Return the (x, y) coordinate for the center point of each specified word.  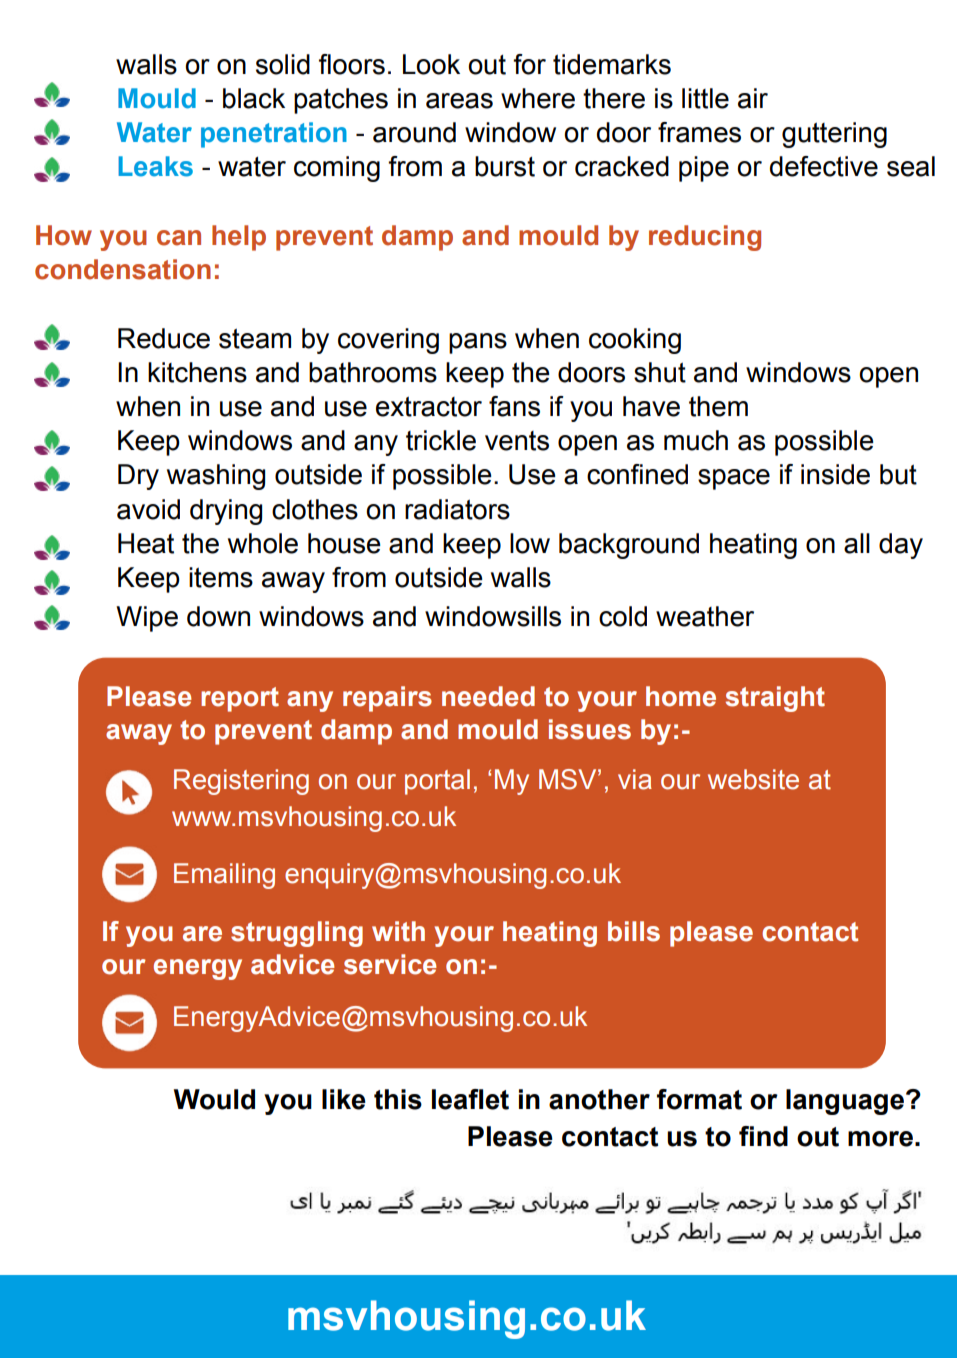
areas (459, 101)
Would (214, 1099)
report (240, 699)
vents (517, 441)
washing (216, 477)
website (753, 779)
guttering (834, 135)
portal (437, 782)
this (398, 1099)
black (254, 98)
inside (835, 474)
